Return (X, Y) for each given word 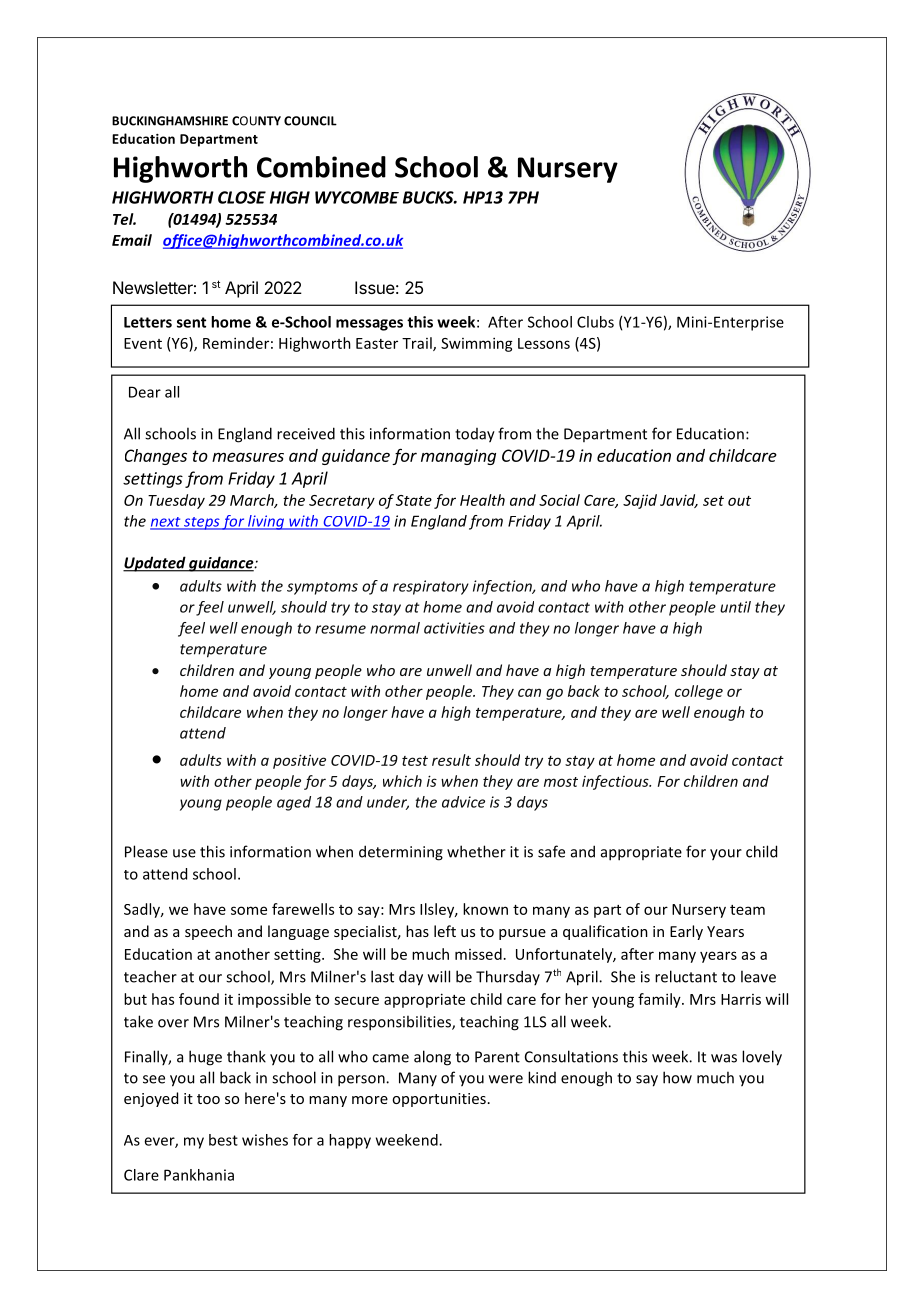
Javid (679, 501)
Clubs (595, 322)
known (485, 909)
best (223, 1140)
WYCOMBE (357, 197)
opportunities (439, 1100)
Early (686, 932)
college (699, 692)
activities (454, 628)
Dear (145, 392)
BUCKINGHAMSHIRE (170, 121)
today (475, 435)
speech (208, 932)
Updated (155, 564)
